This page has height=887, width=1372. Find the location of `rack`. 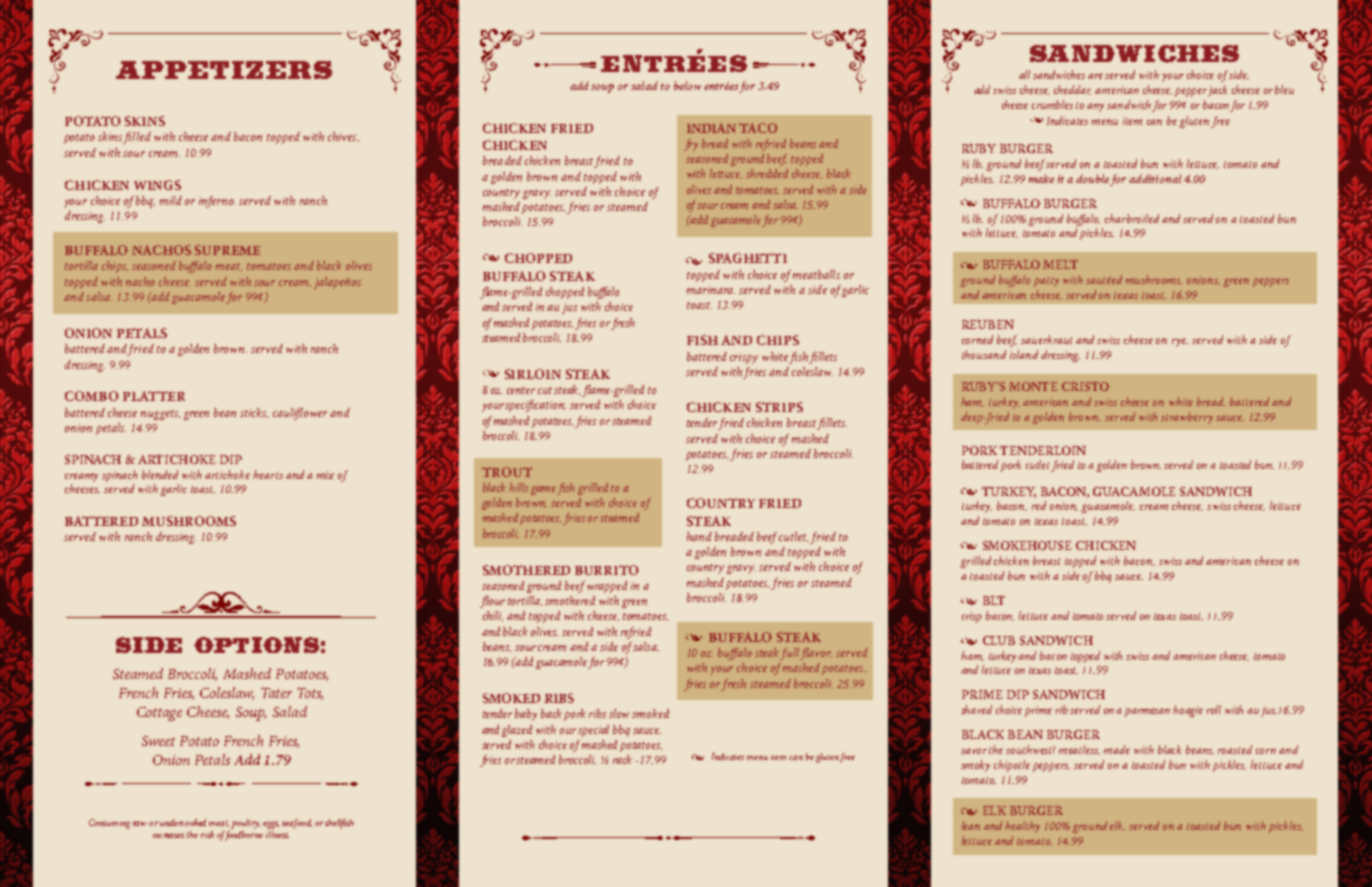

rack is located at coordinates (622, 759).
